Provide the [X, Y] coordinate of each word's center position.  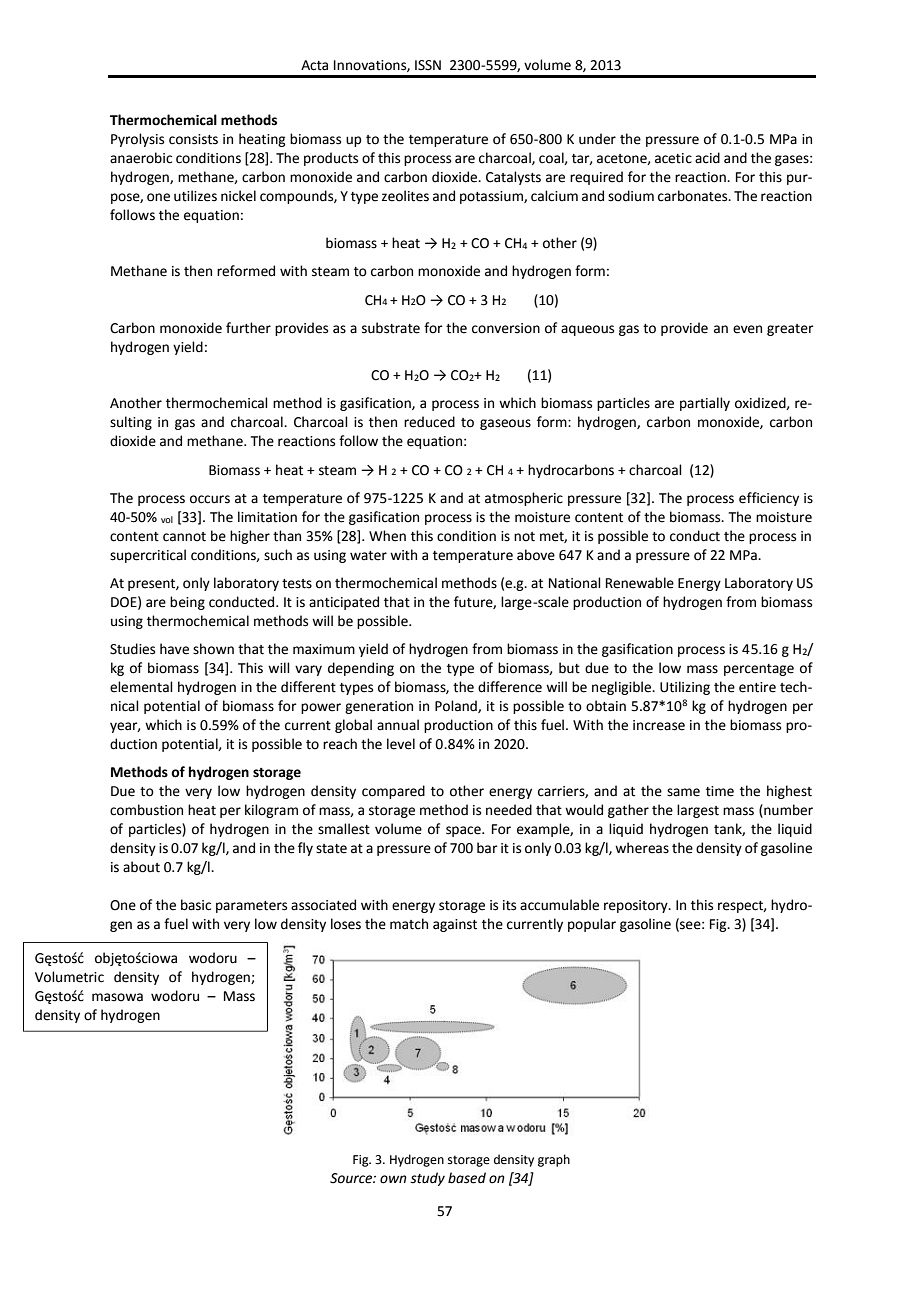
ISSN [428, 65]
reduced [429, 422]
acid [707, 158]
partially [705, 404]
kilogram [271, 811]
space [464, 831]
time [720, 791]
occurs [210, 499]
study [427, 1179]
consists [193, 139]
